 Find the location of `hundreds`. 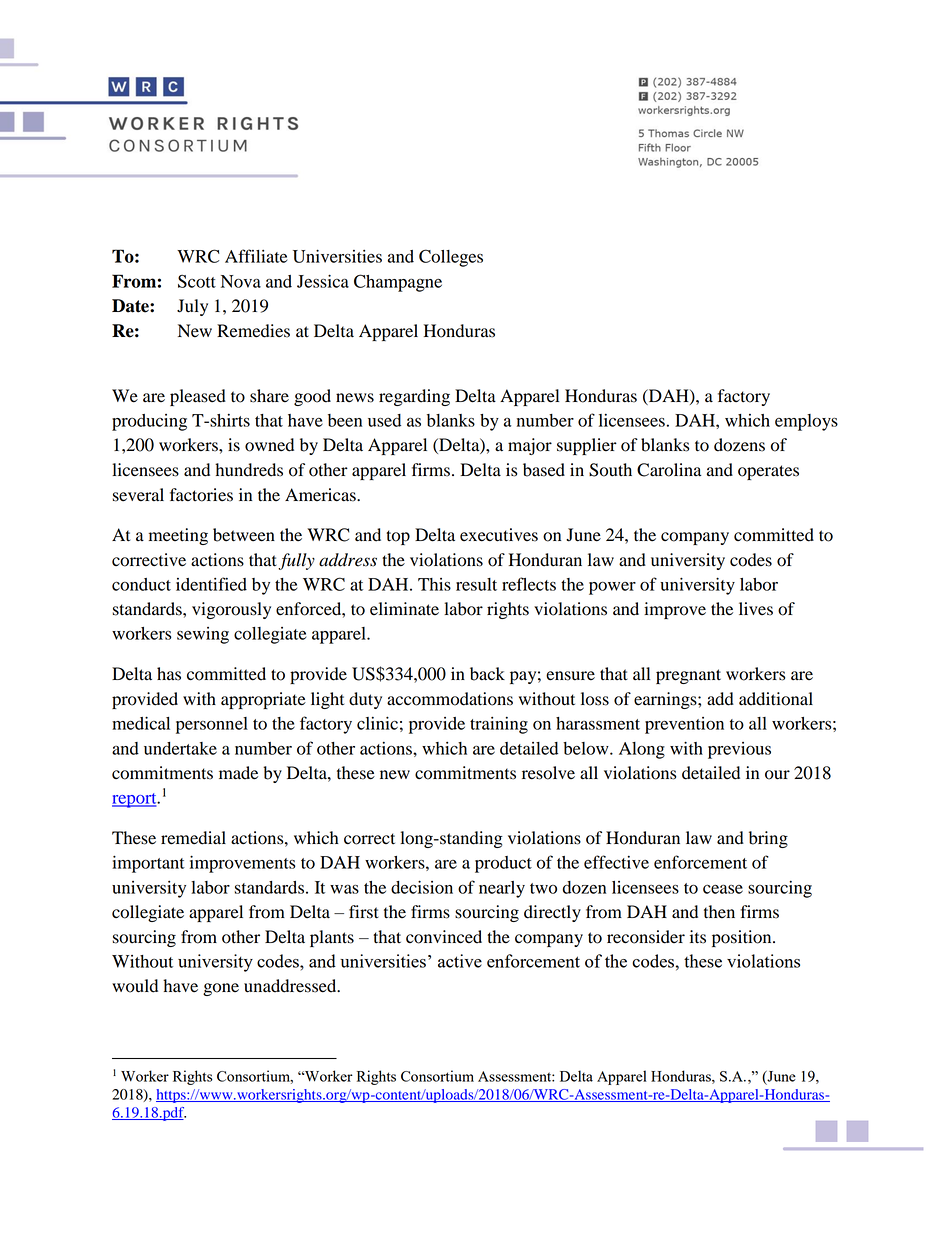

hundreds is located at coordinates (249, 470).
